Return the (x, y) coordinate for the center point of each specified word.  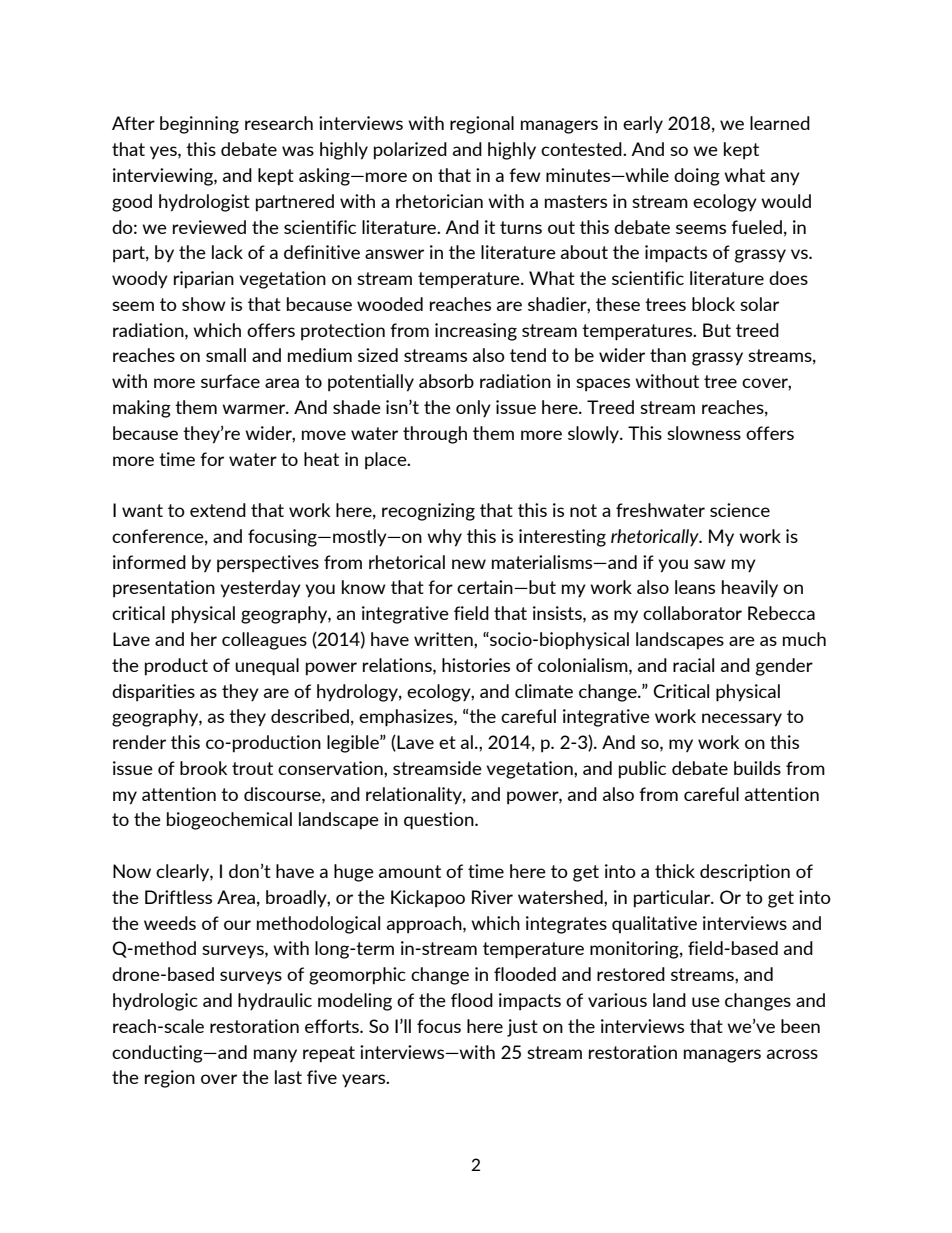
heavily (750, 589)
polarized (410, 151)
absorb (446, 381)
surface (230, 381)
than (668, 355)
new (469, 564)
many (275, 1056)
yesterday (260, 589)
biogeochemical (229, 821)
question (440, 821)
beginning (199, 125)
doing (697, 177)
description (745, 873)
